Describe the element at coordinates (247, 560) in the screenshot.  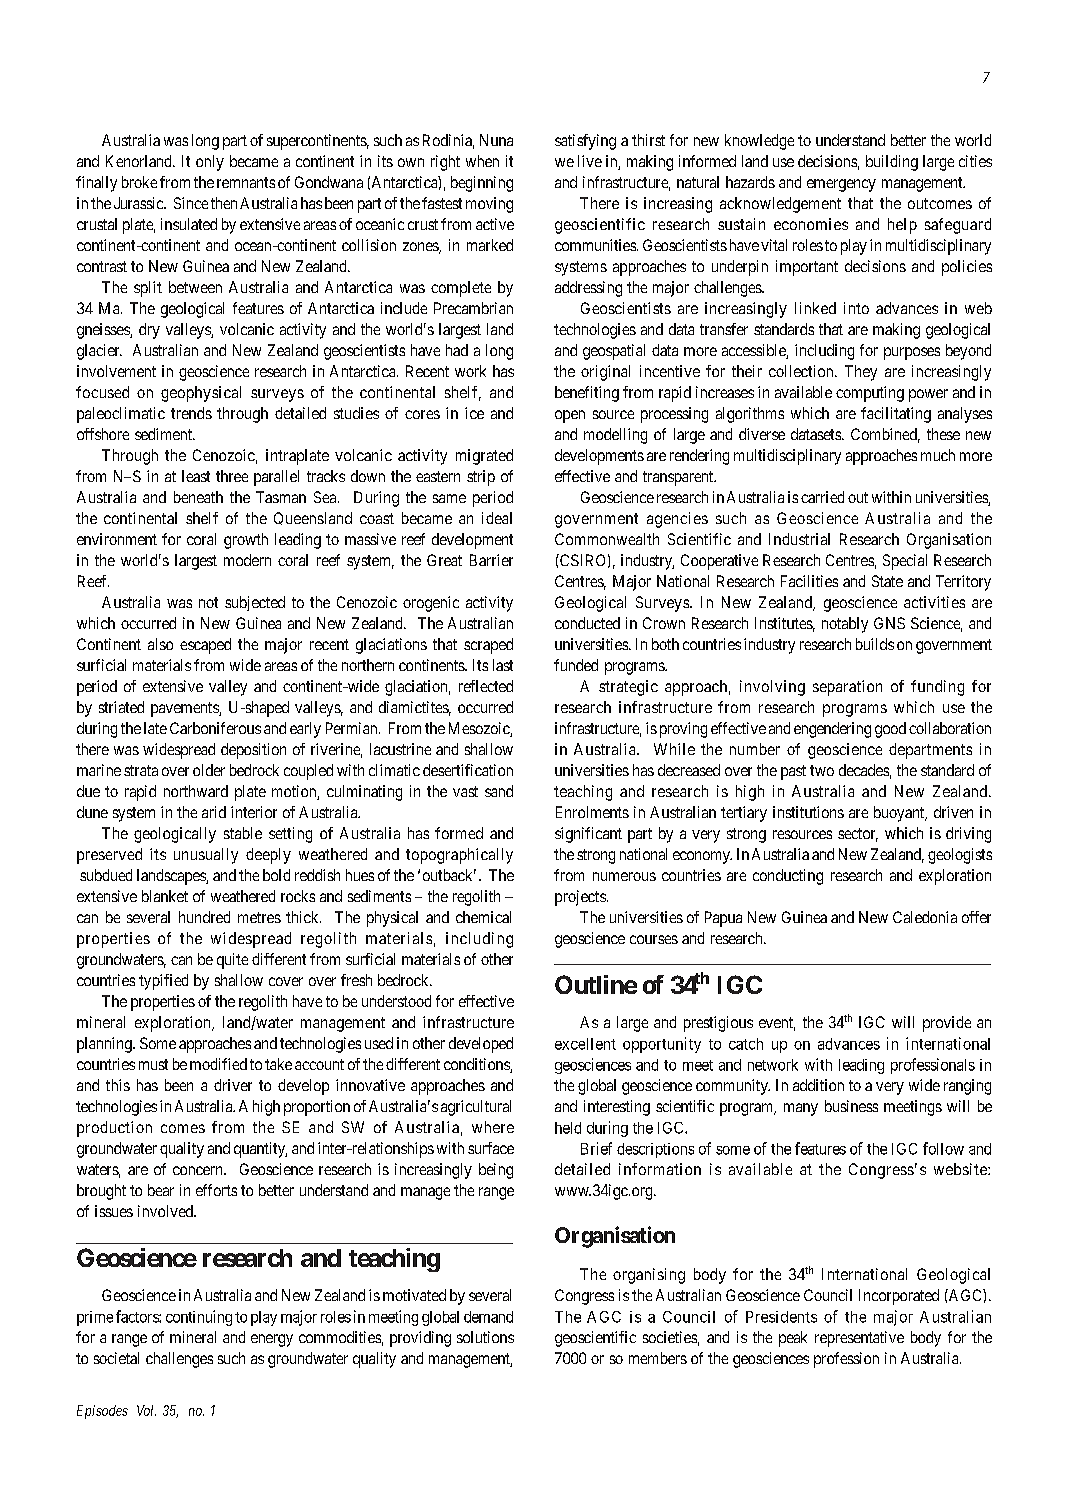
I see `modern` at that location.
